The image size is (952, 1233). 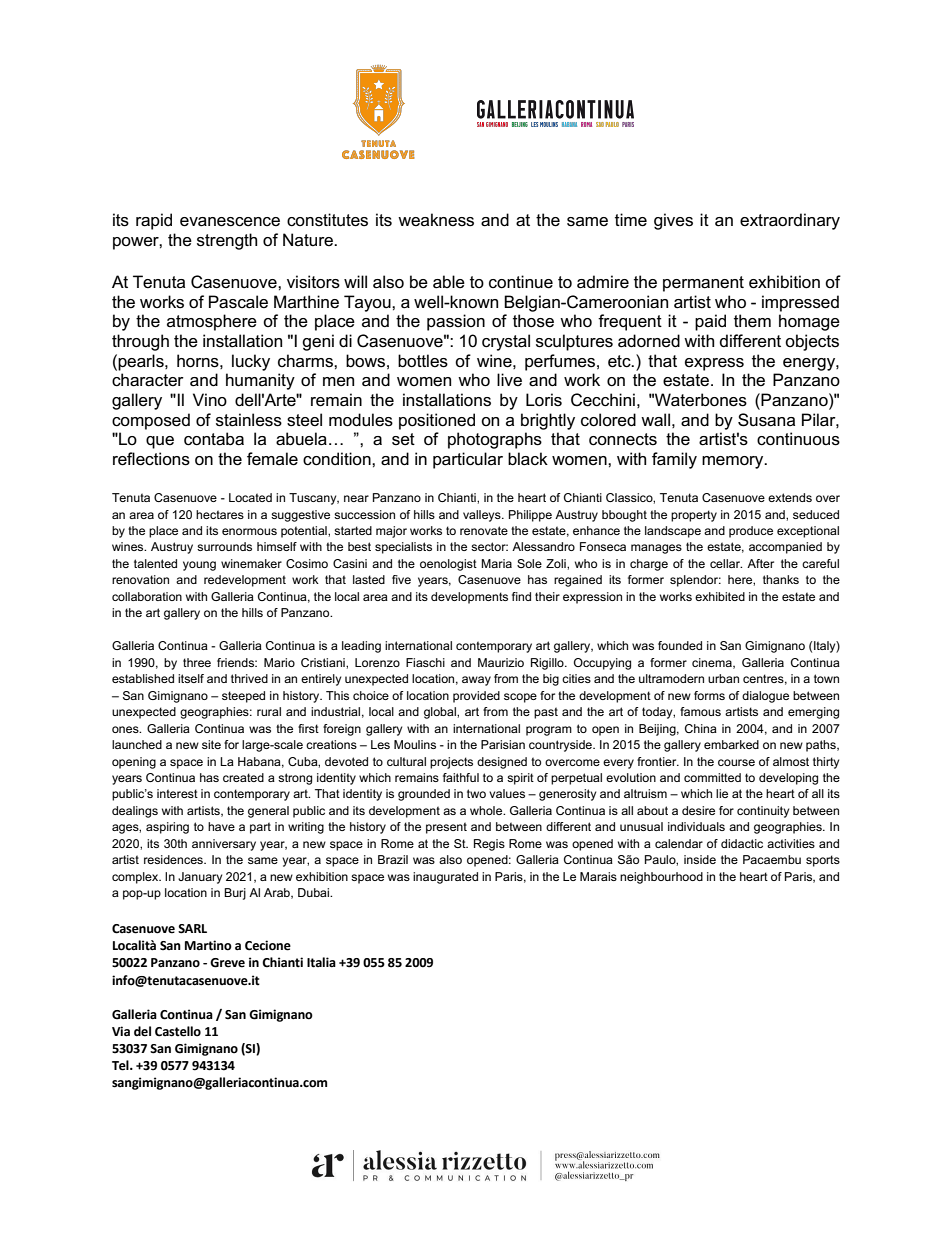 I want to click on extends, so click(x=790, y=497).
